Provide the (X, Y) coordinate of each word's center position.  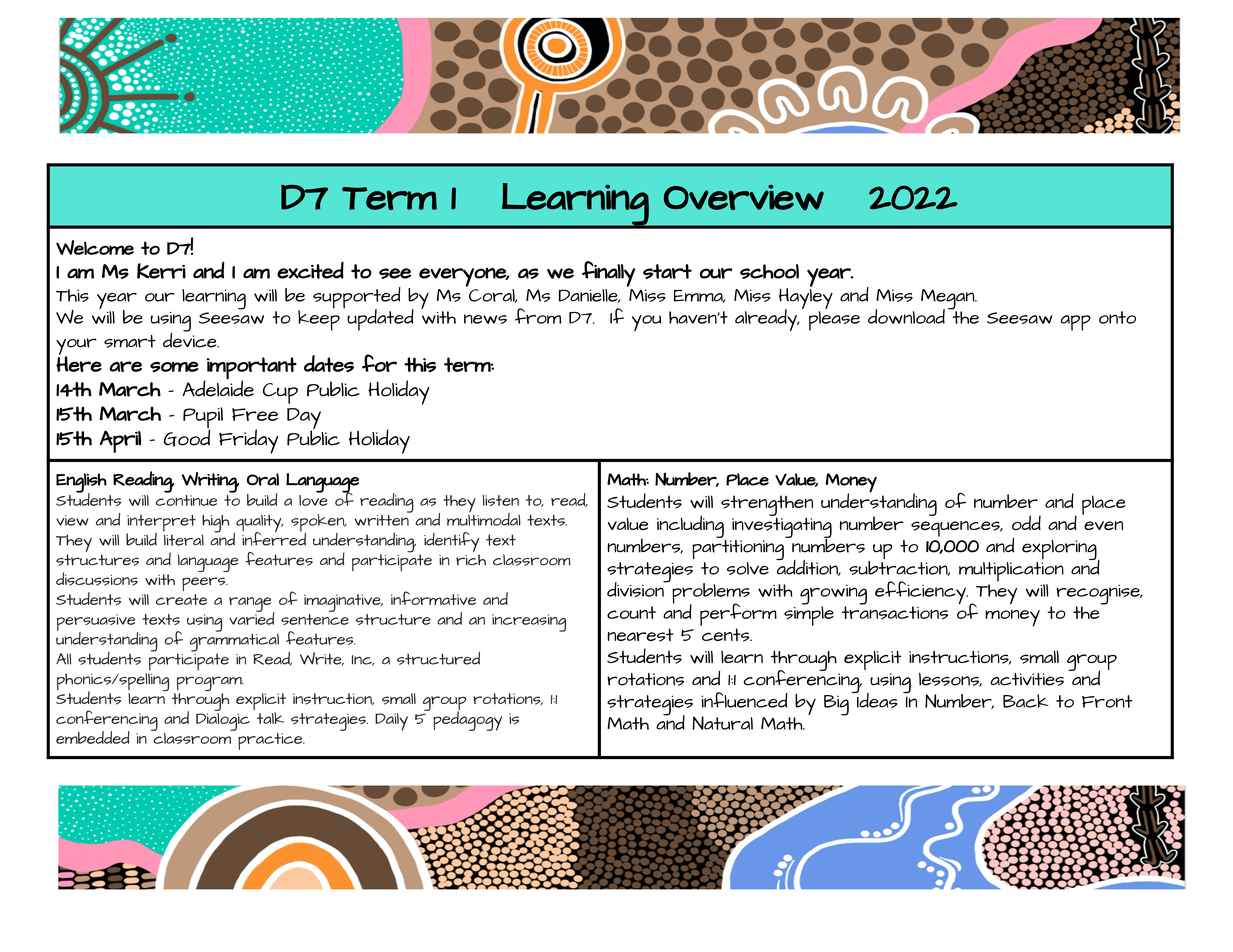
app (1076, 323)
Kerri (161, 271)
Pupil (203, 419)
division (636, 589)
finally (608, 274)
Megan (948, 300)
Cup (280, 393)
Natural (722, 723)
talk (270, 718)
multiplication (1011, 572)
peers (204, 584)
